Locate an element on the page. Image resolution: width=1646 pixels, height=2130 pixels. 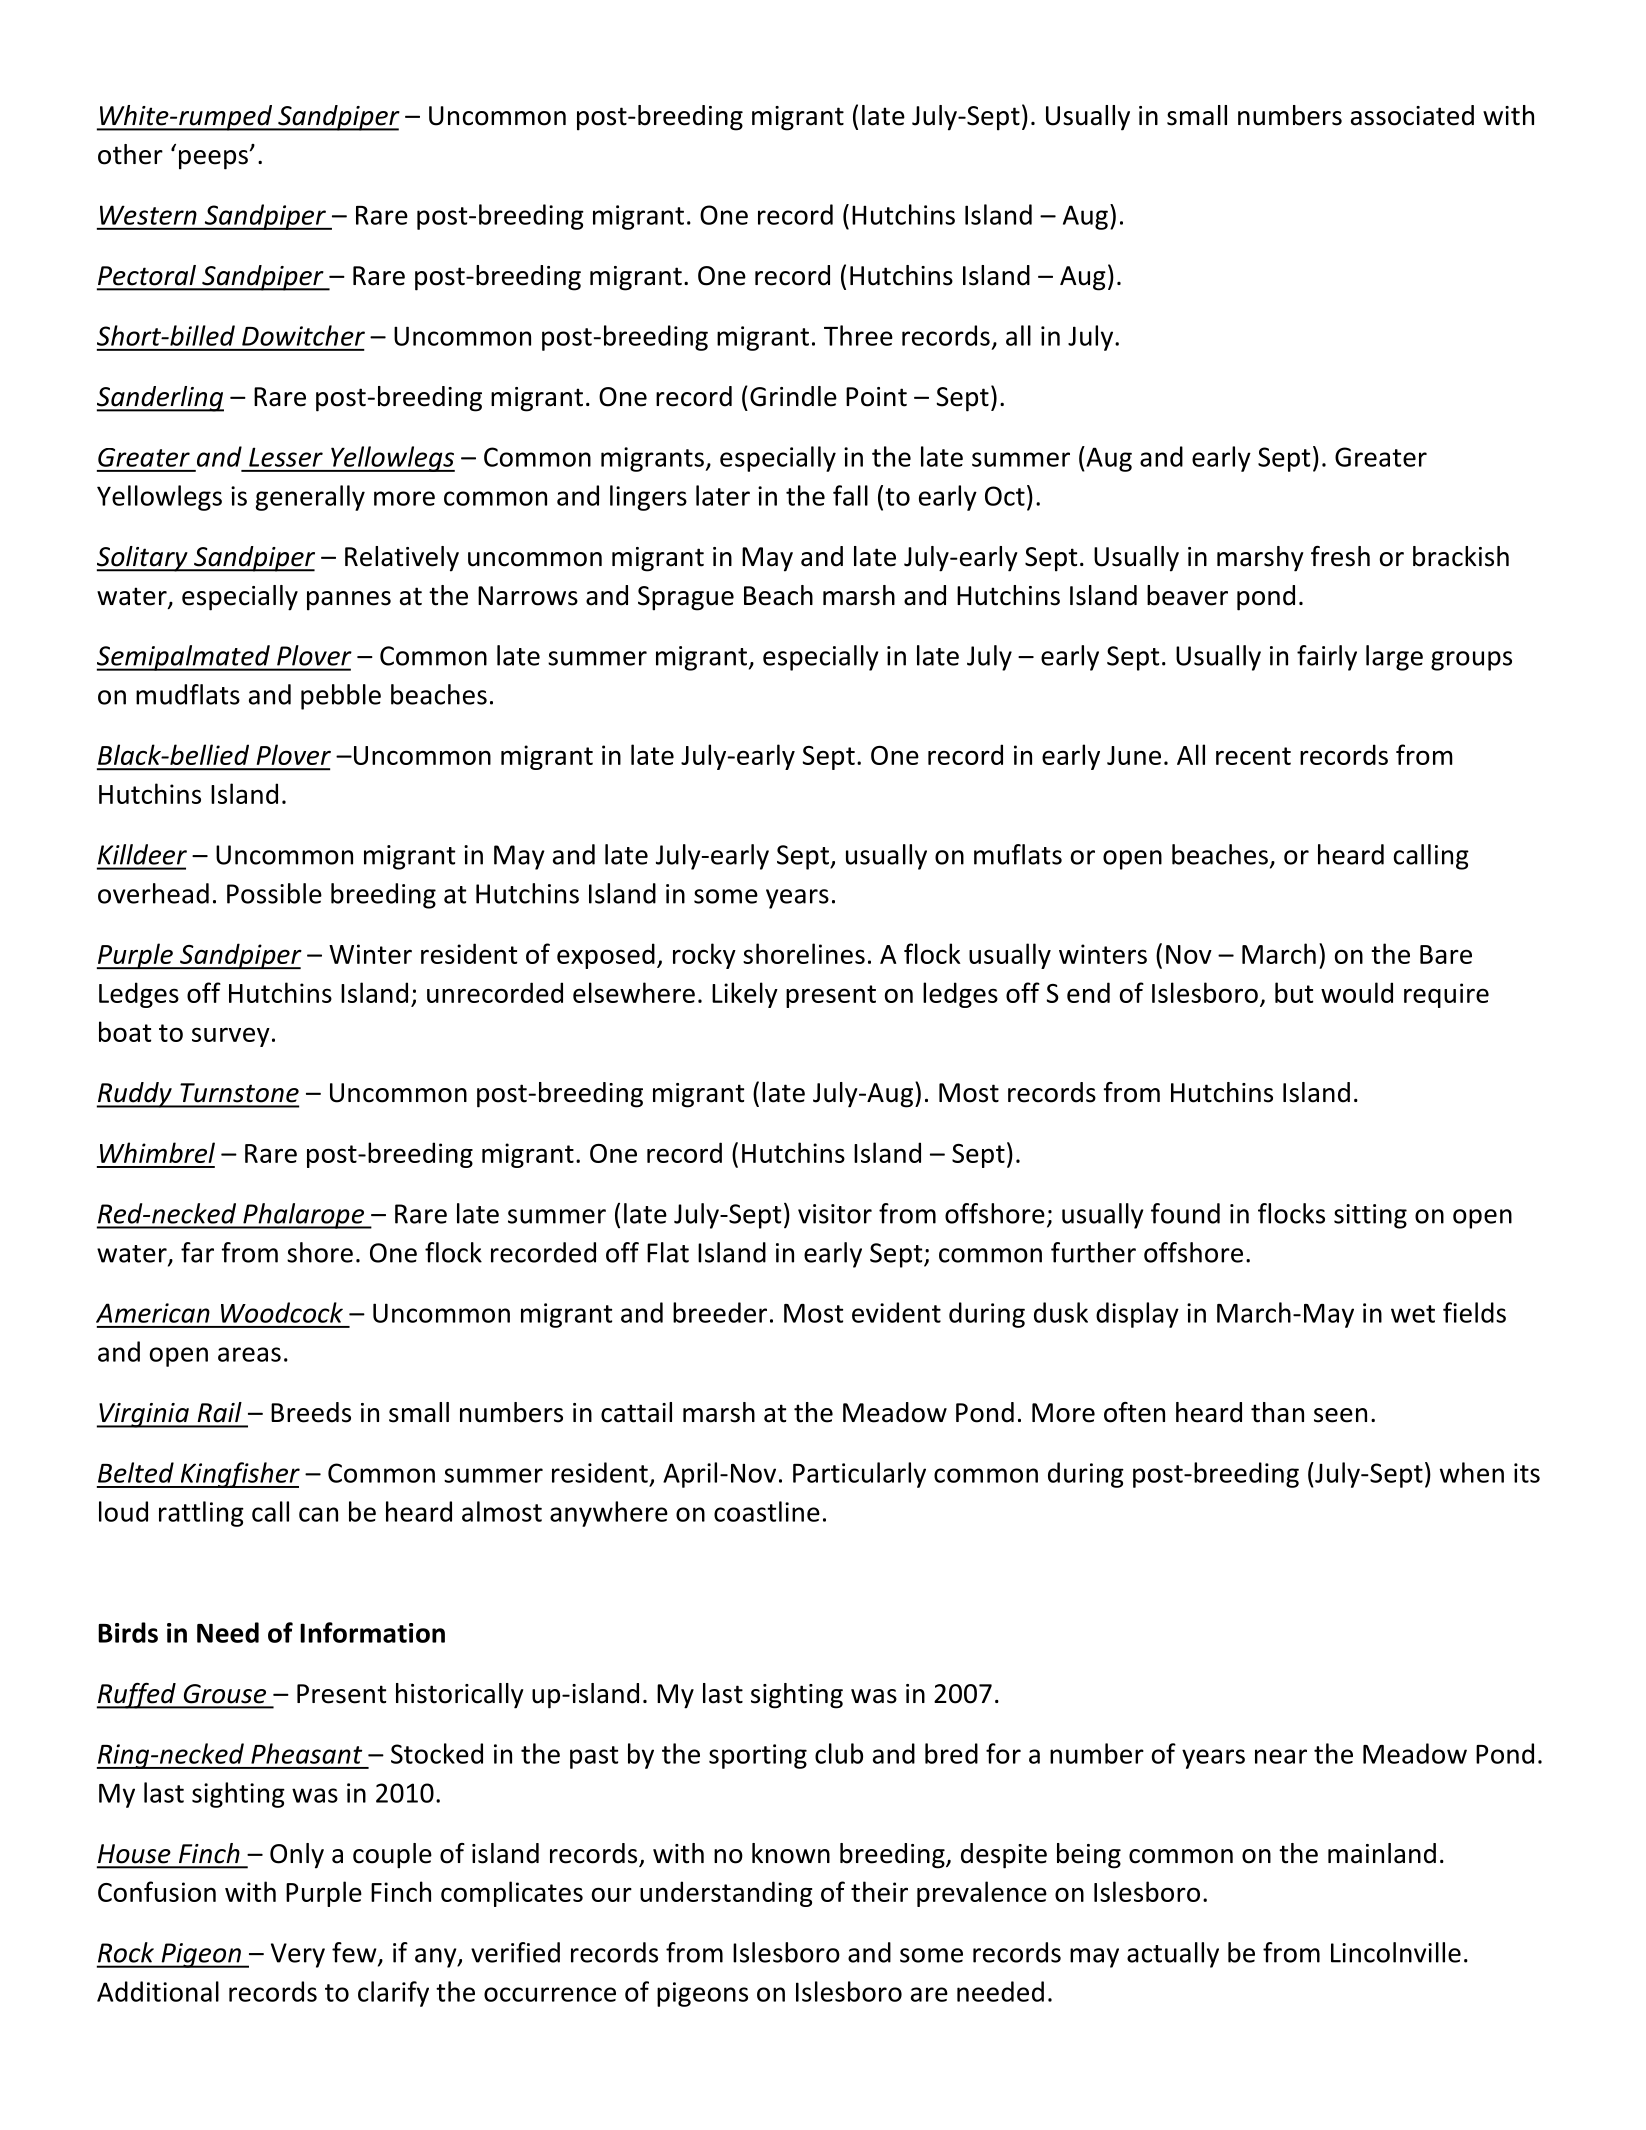
peeps is located at coordinates (214, 160).
